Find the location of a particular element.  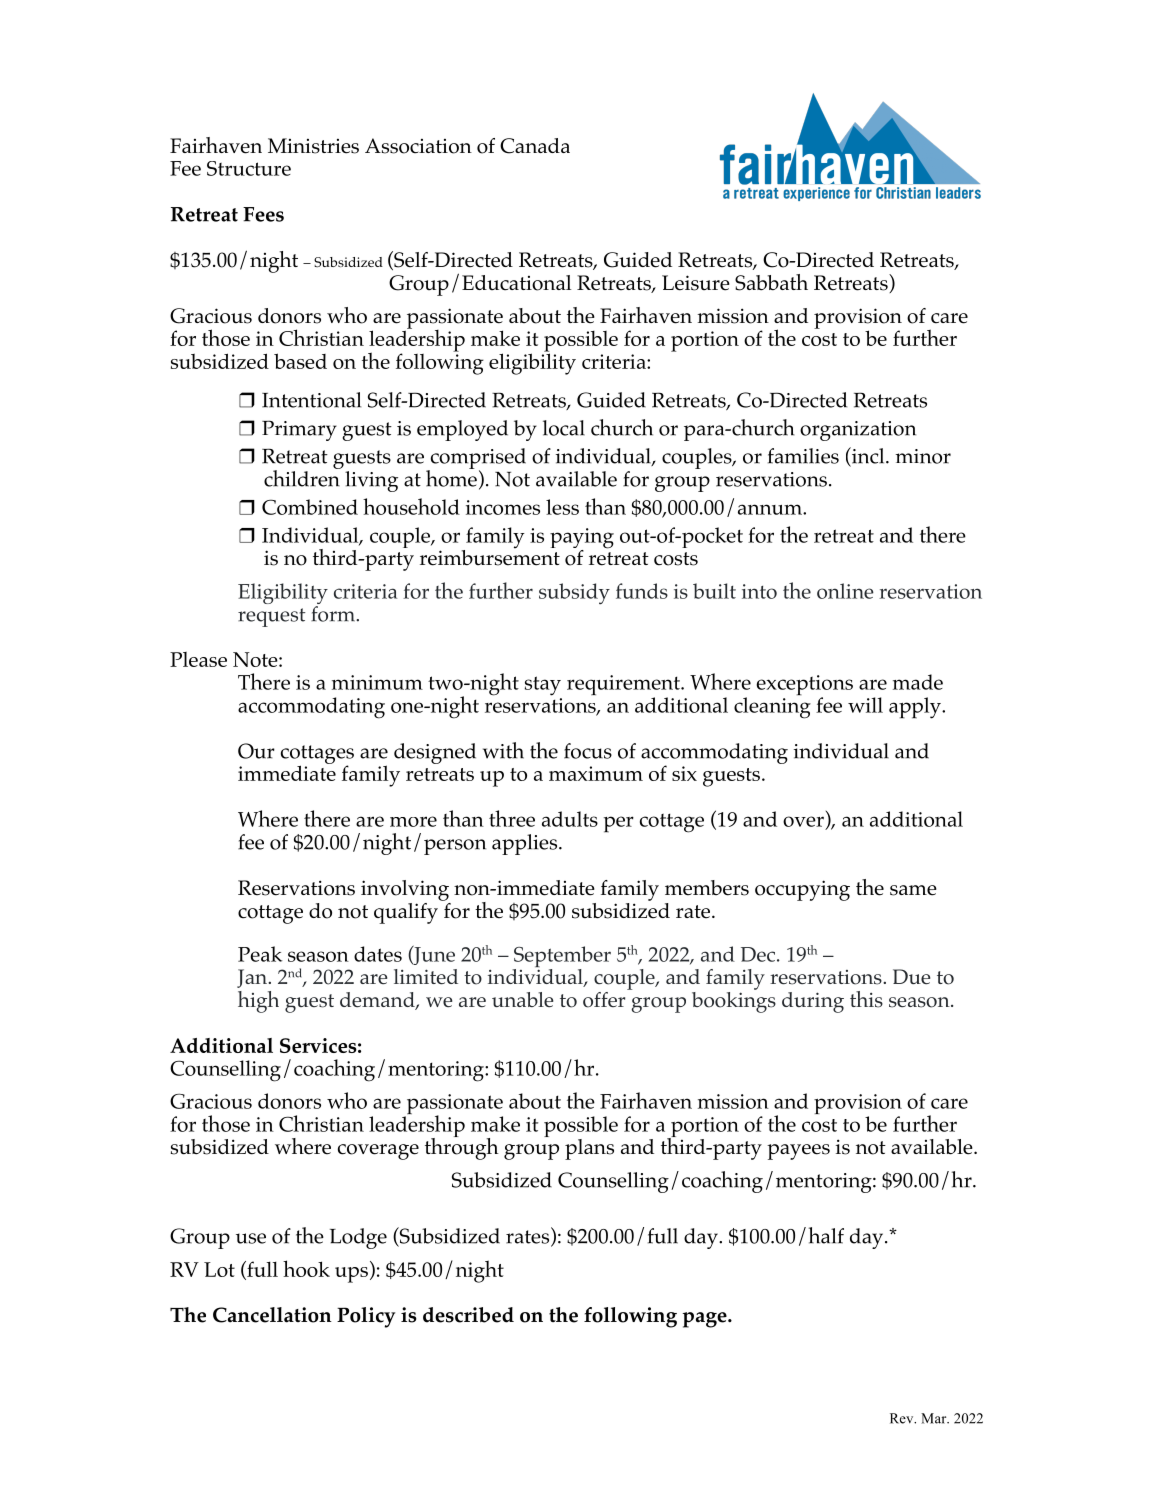

Structure is located at coordinates (249, 168).
